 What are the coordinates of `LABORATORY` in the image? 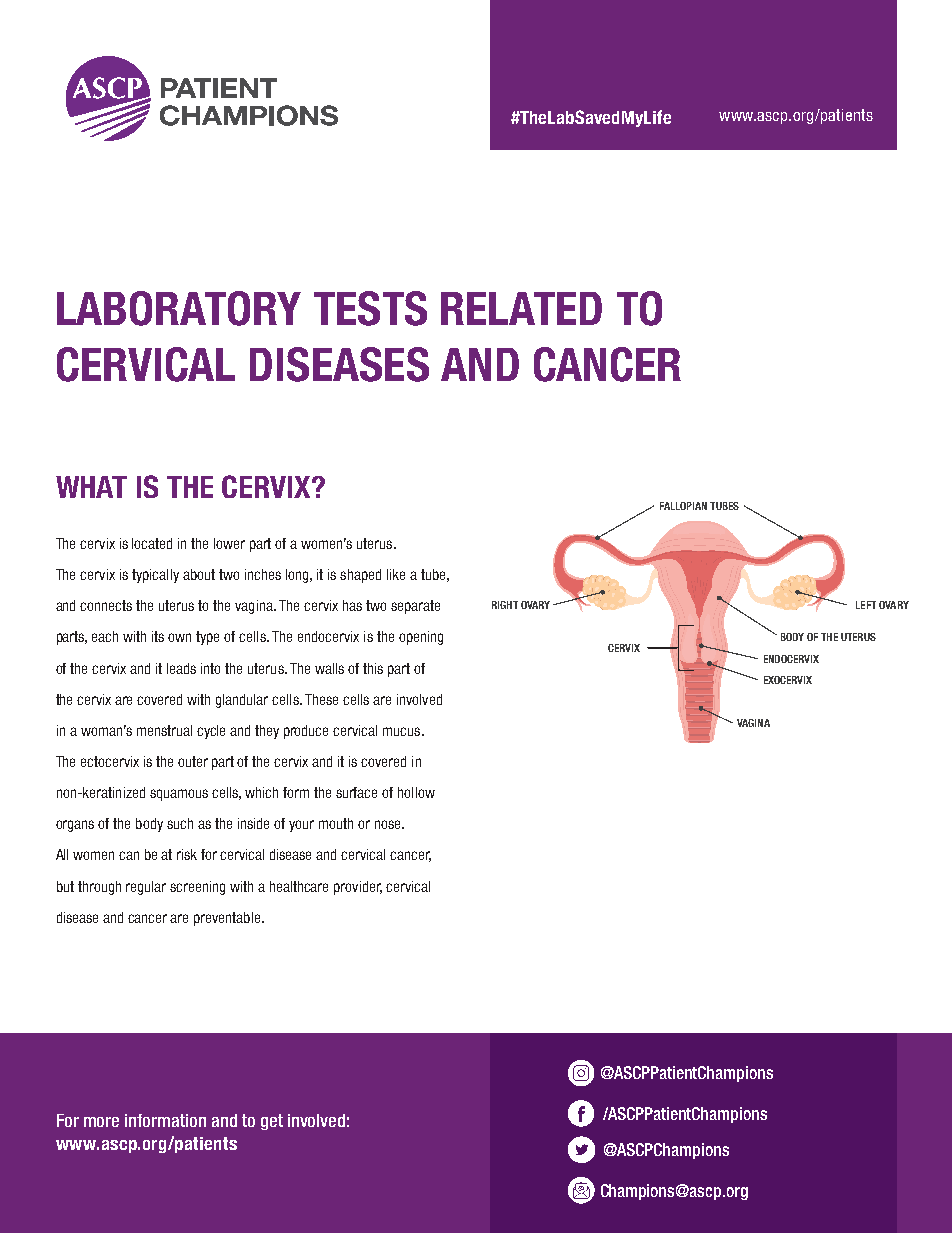 It's located at (179, 308).
